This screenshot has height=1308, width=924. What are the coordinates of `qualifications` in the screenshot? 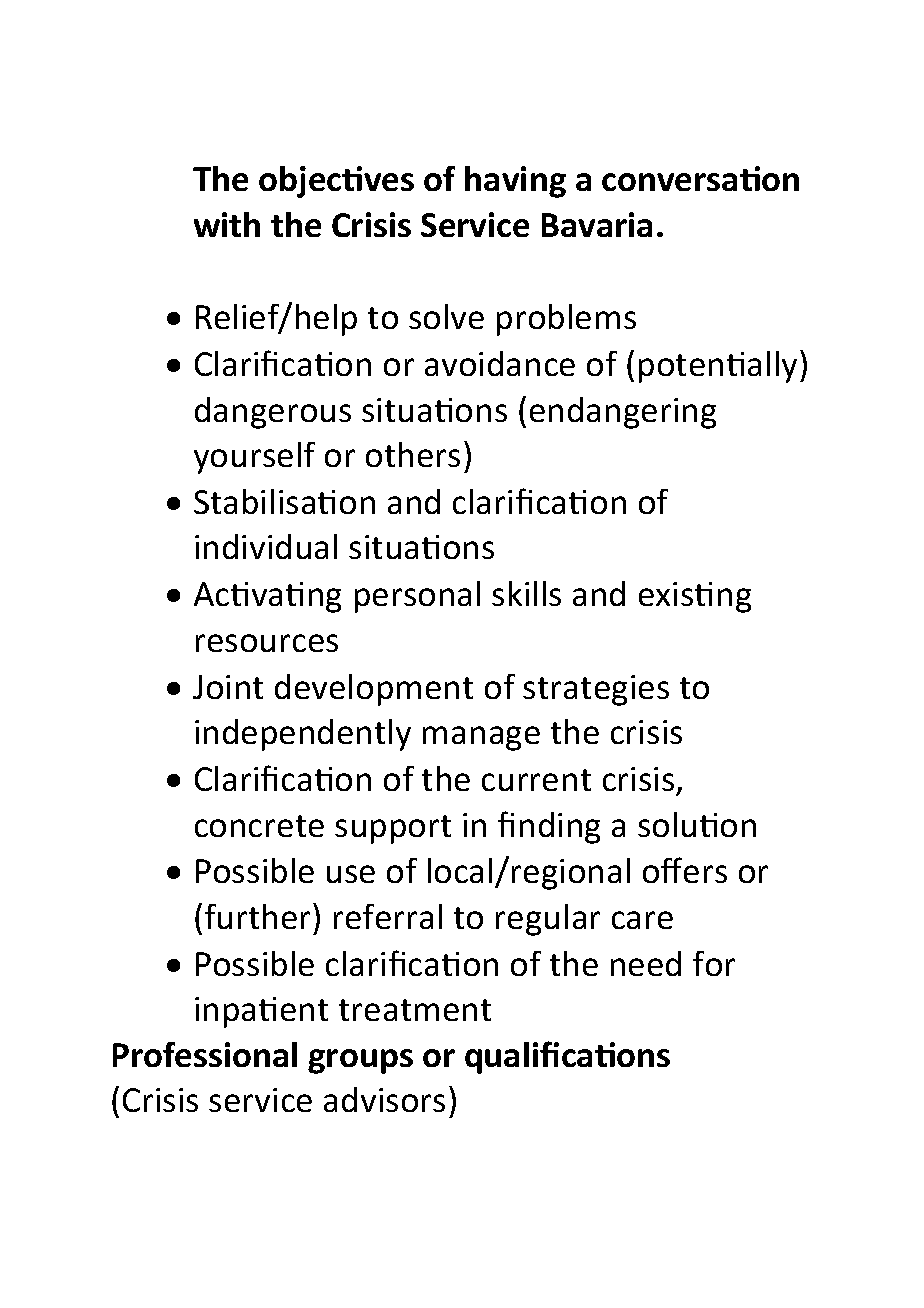 It's located at (567, 1057).
